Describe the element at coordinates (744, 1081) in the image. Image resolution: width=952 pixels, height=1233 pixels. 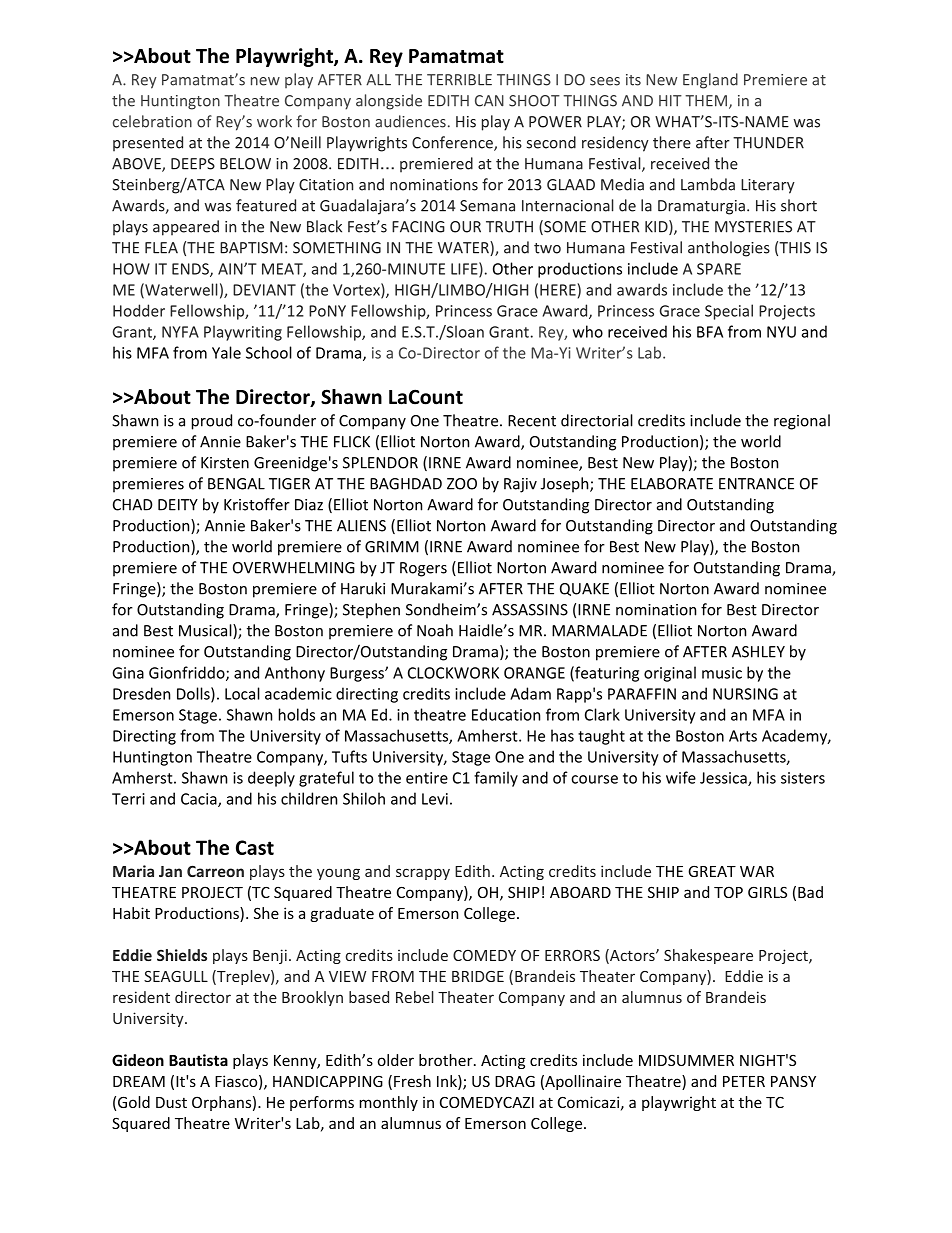
I see `PETER` at that location.
